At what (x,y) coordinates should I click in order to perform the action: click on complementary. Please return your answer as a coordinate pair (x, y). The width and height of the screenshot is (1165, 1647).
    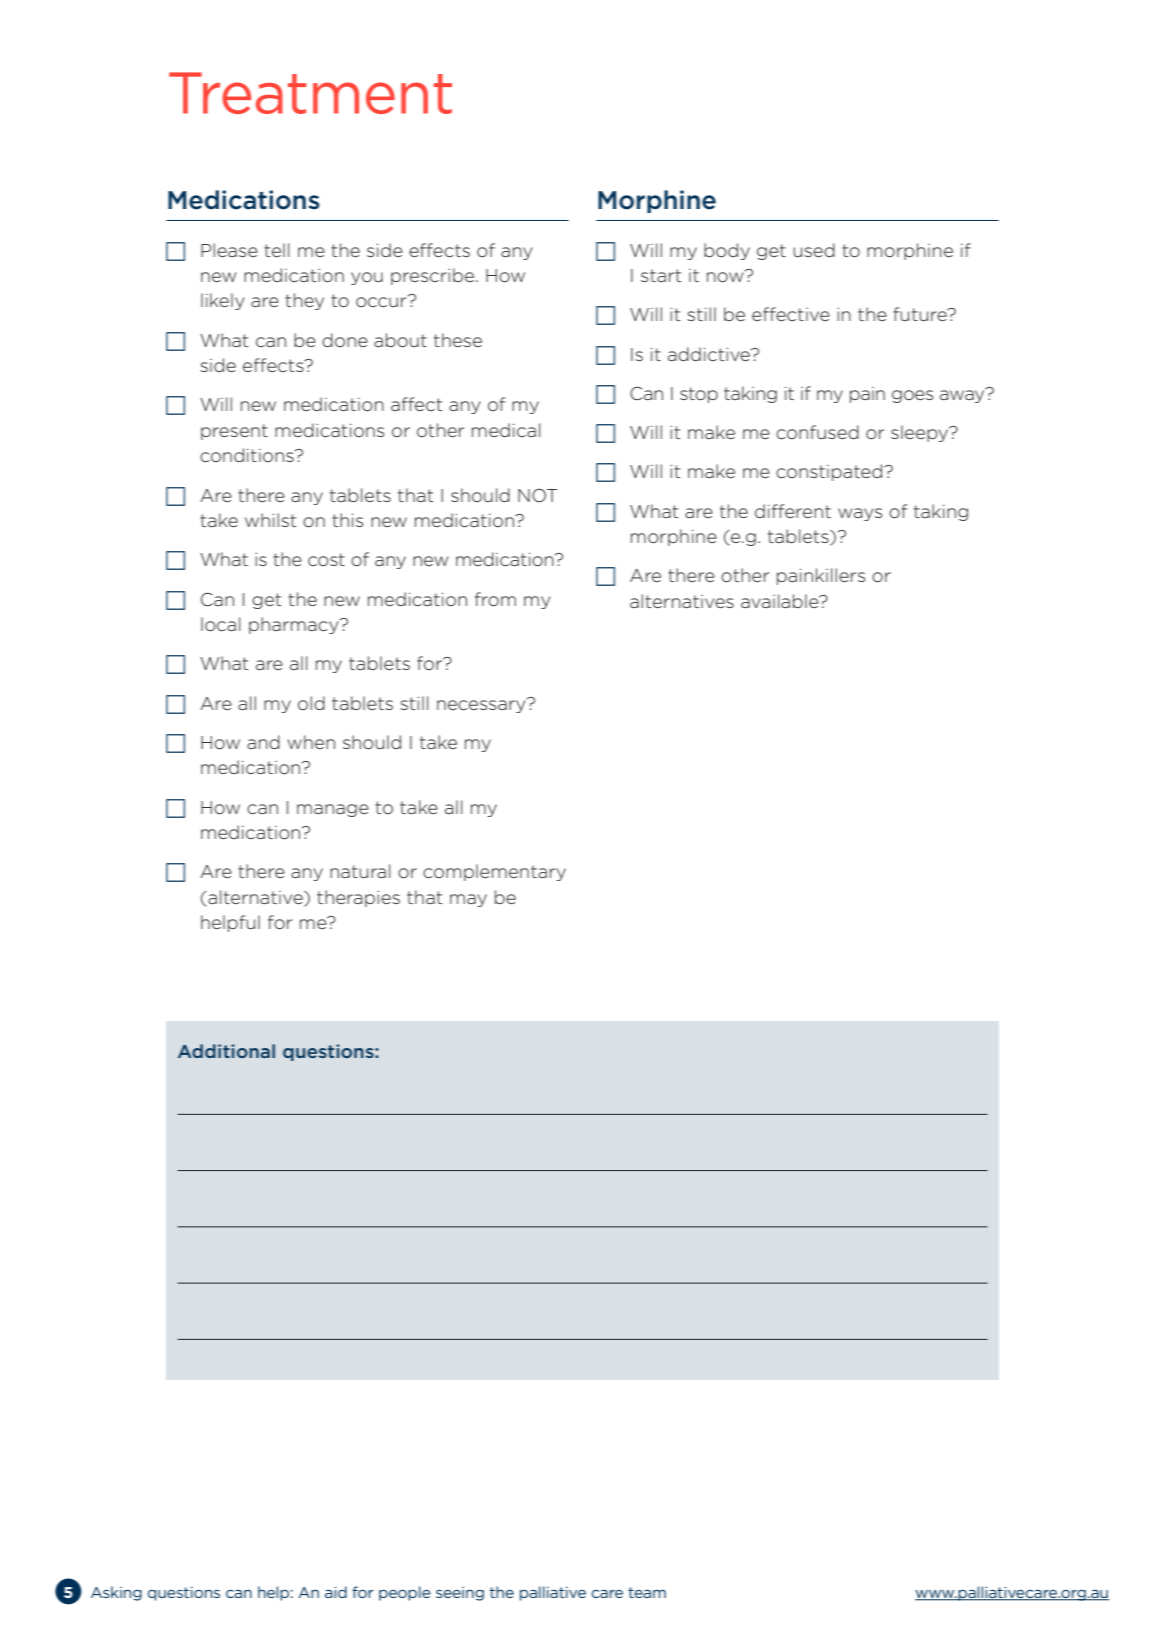
    Looking at the image, I should click on (494, 872).
